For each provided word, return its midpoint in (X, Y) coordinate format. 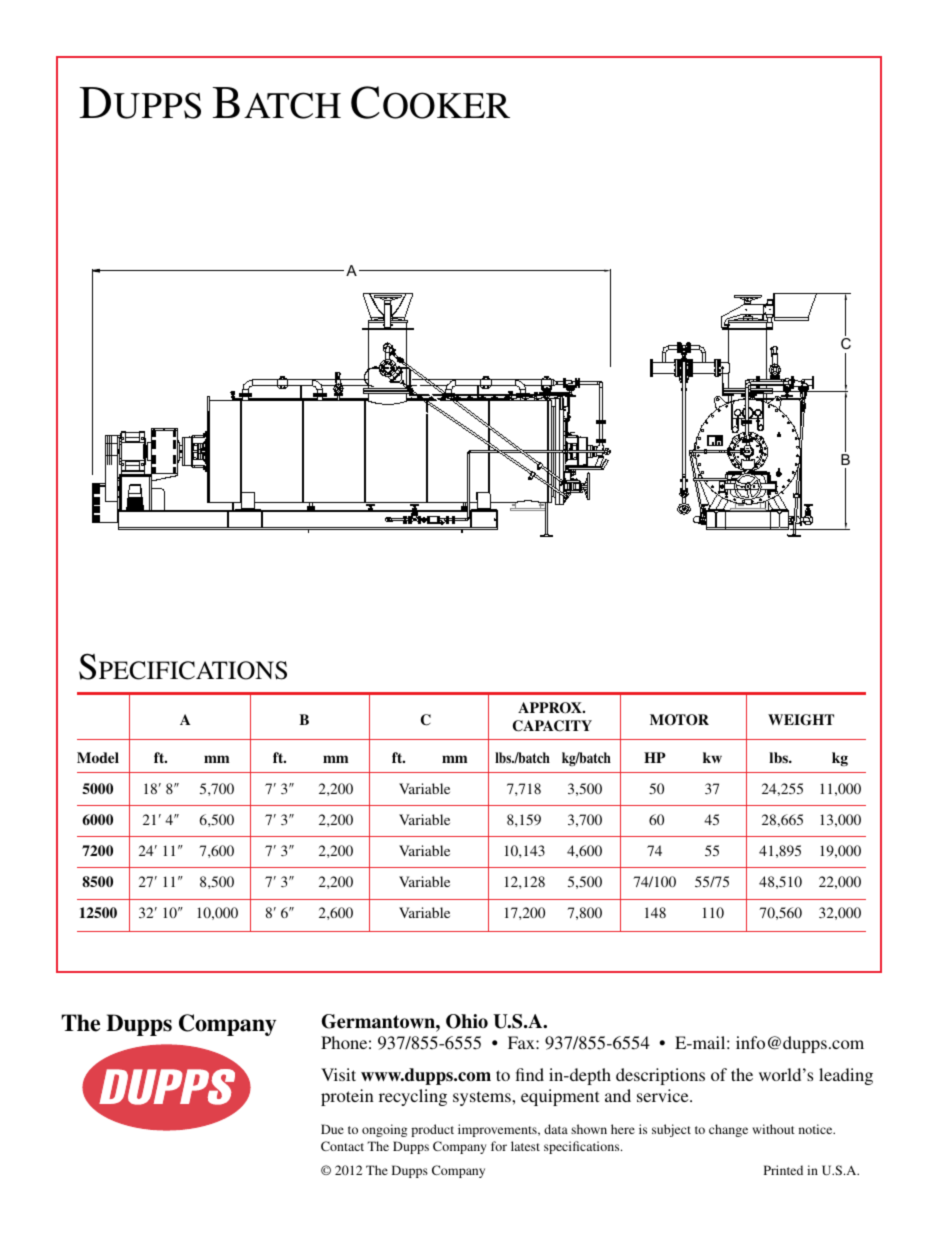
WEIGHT (801, 720)
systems (483, 1098)
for (499, 1146)
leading (846, 1076)
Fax (522, 1042)
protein (347, 1097)
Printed (783, 1170)
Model (98, 757)
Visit (338, 1074)
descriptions (660, 1076)
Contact (342, 1146)
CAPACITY (552, 726)
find (530, 1074)
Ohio (467, 1021)
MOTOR (679, 720)
